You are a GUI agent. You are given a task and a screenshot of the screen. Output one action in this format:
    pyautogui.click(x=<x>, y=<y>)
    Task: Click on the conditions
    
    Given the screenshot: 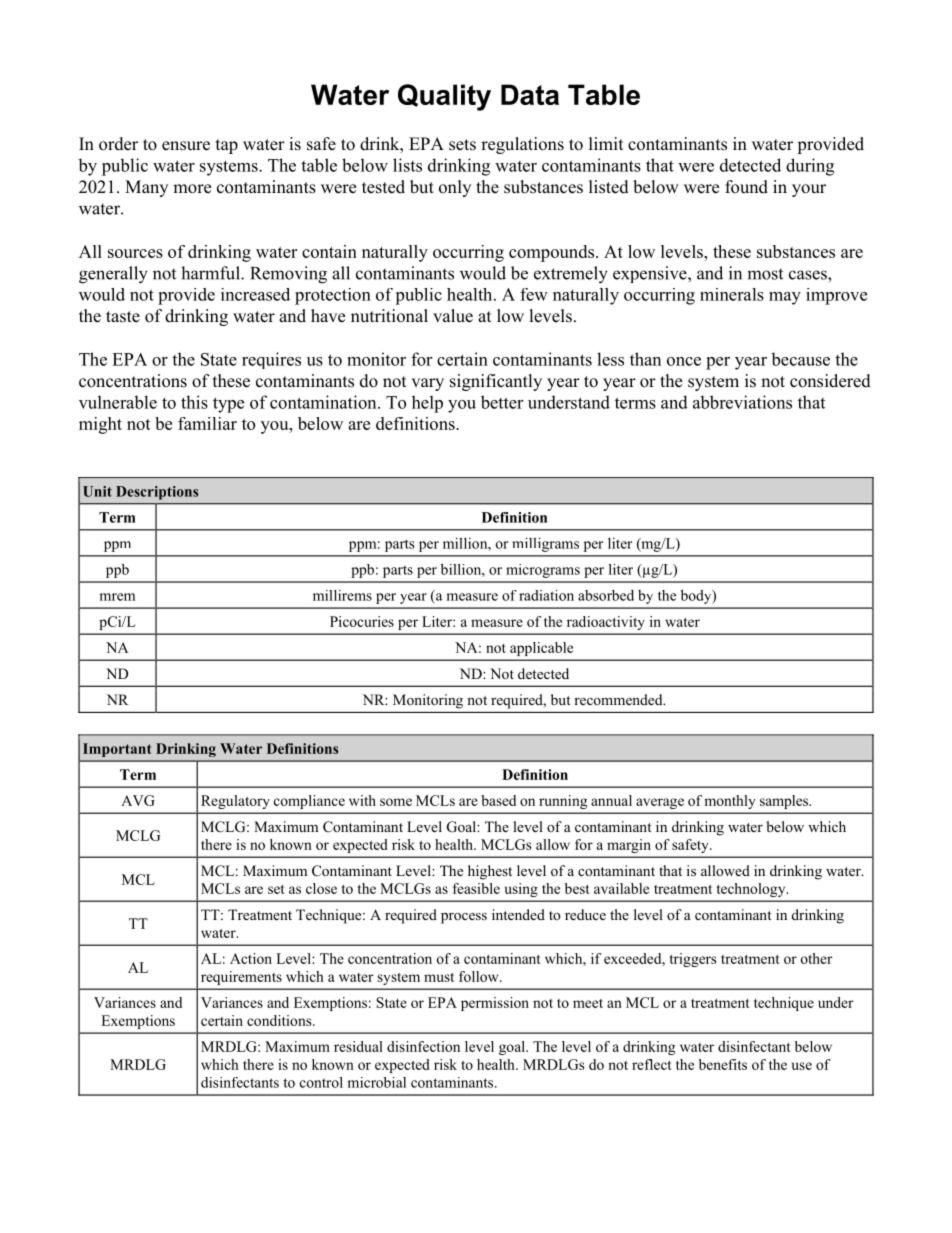 What is the action you would take?
    pyautogui.click(x=280, y=1020)
